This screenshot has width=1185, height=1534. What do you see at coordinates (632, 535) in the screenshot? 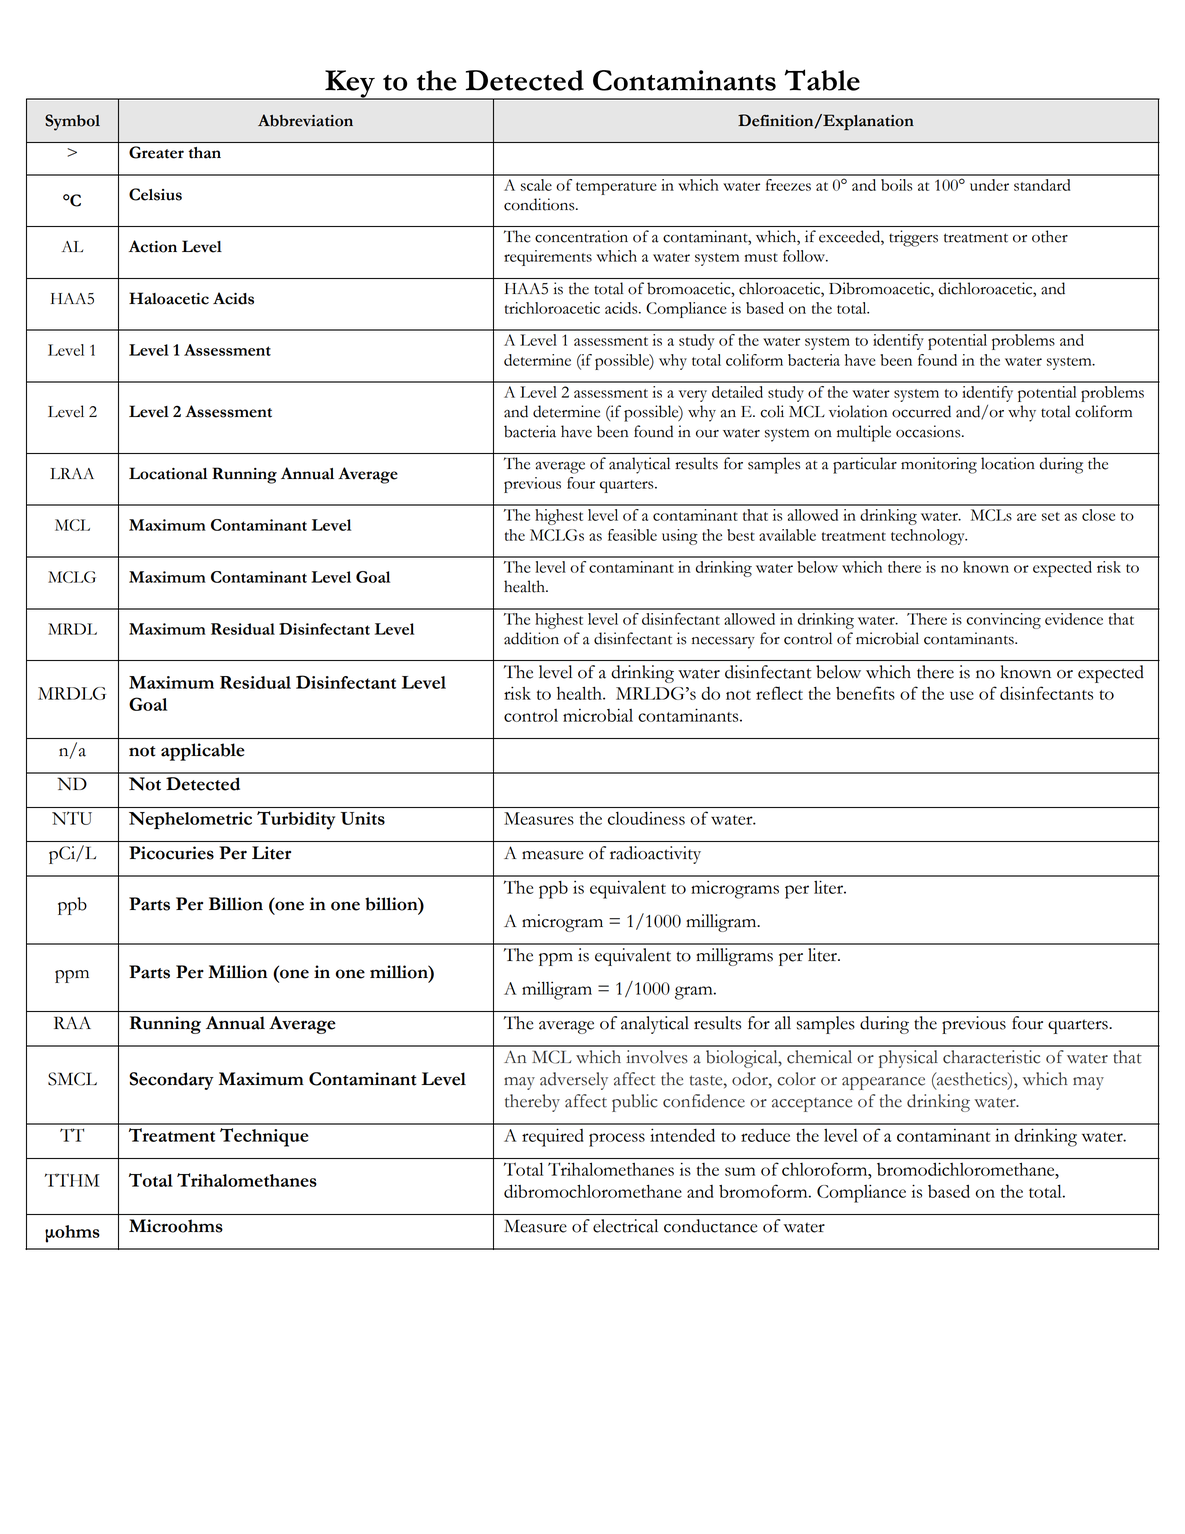
I see `feasible` at bounding box center [632, 535].
